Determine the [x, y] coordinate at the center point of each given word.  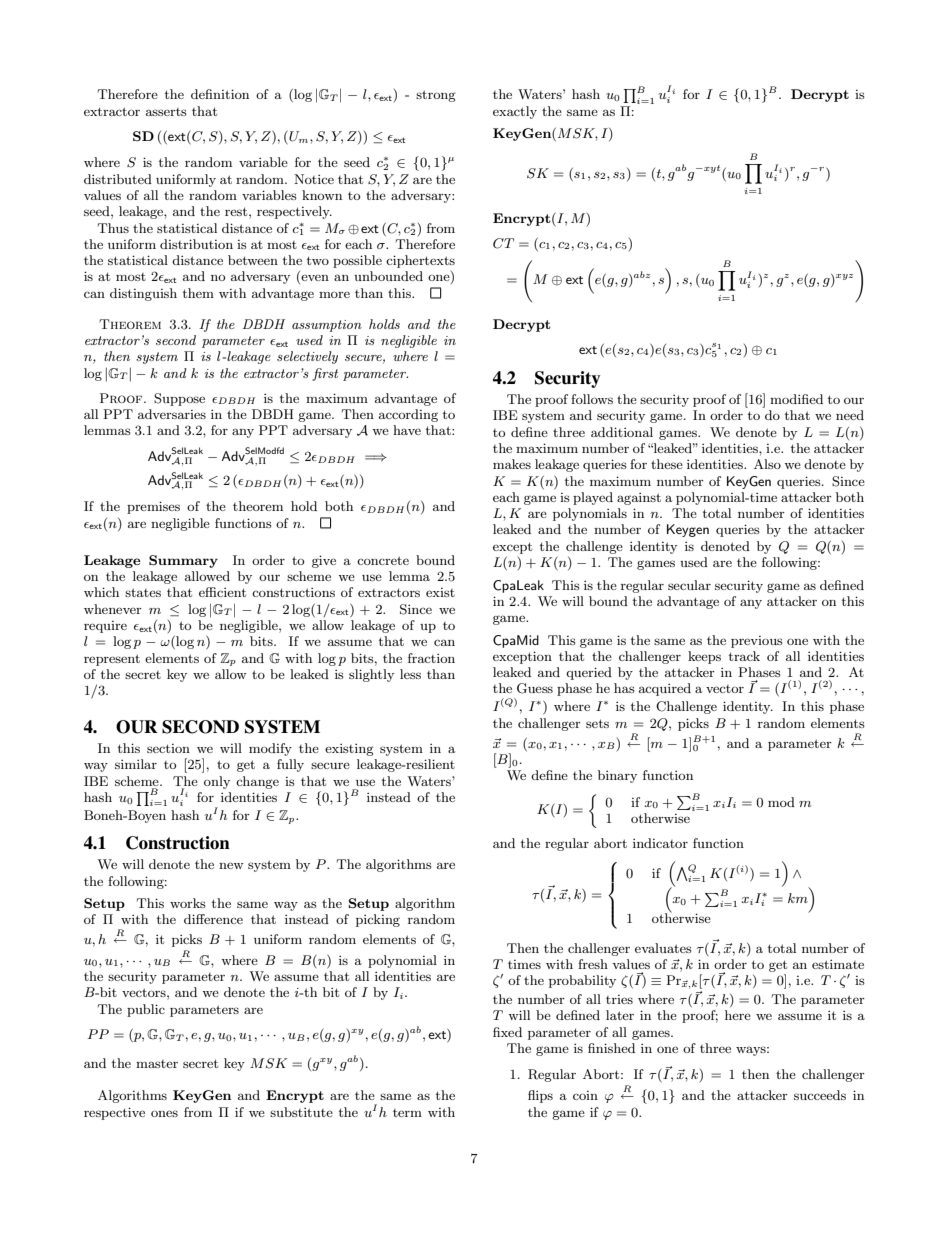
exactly [515, 112]
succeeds [820, 1095]
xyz [844, 277]
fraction [431, 658]
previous [757, 642]
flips [540, 1096]
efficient [222, 592]
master [157, 1064]
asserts [166, 112]
